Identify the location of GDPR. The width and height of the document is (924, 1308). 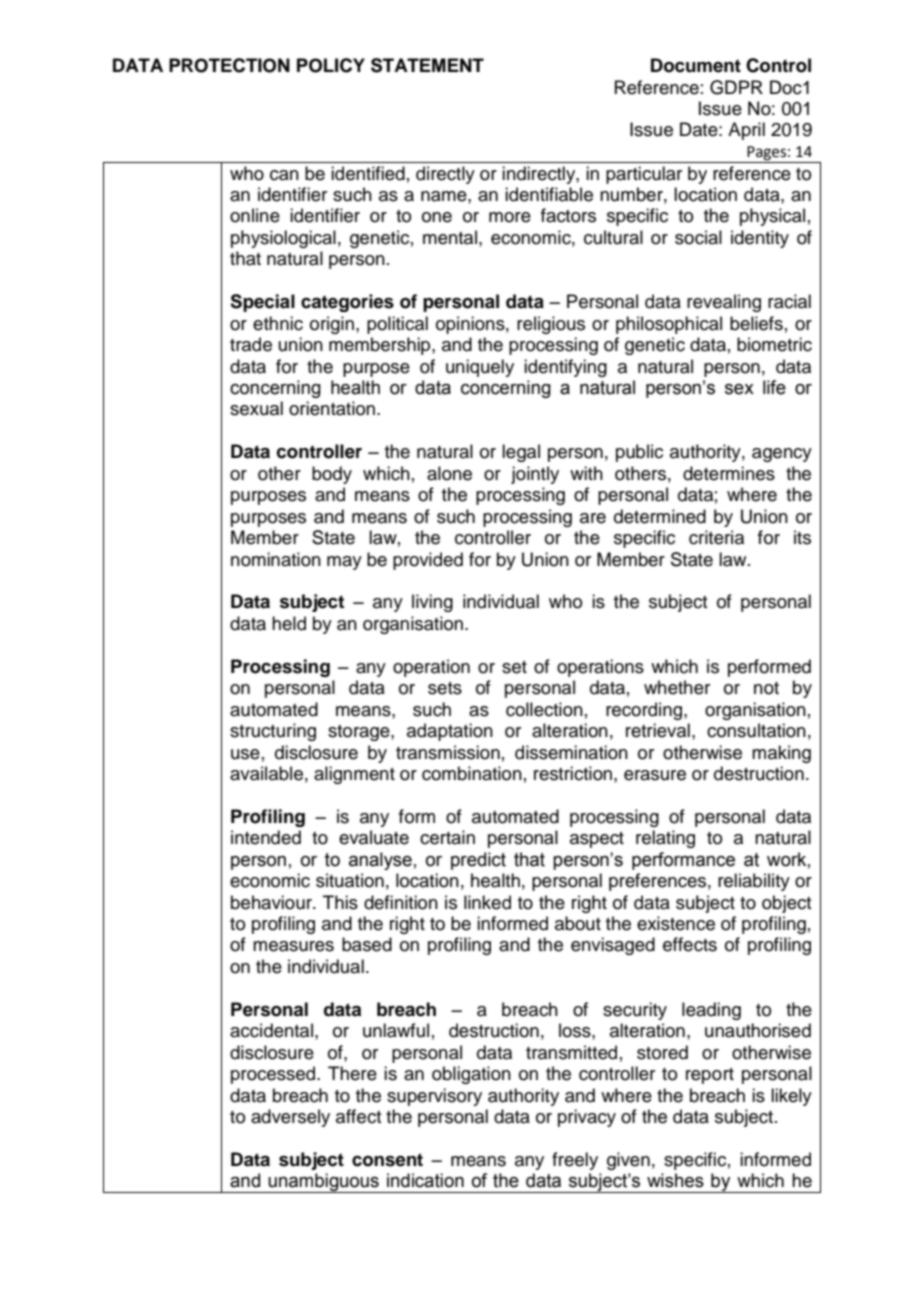
(736, 87).
